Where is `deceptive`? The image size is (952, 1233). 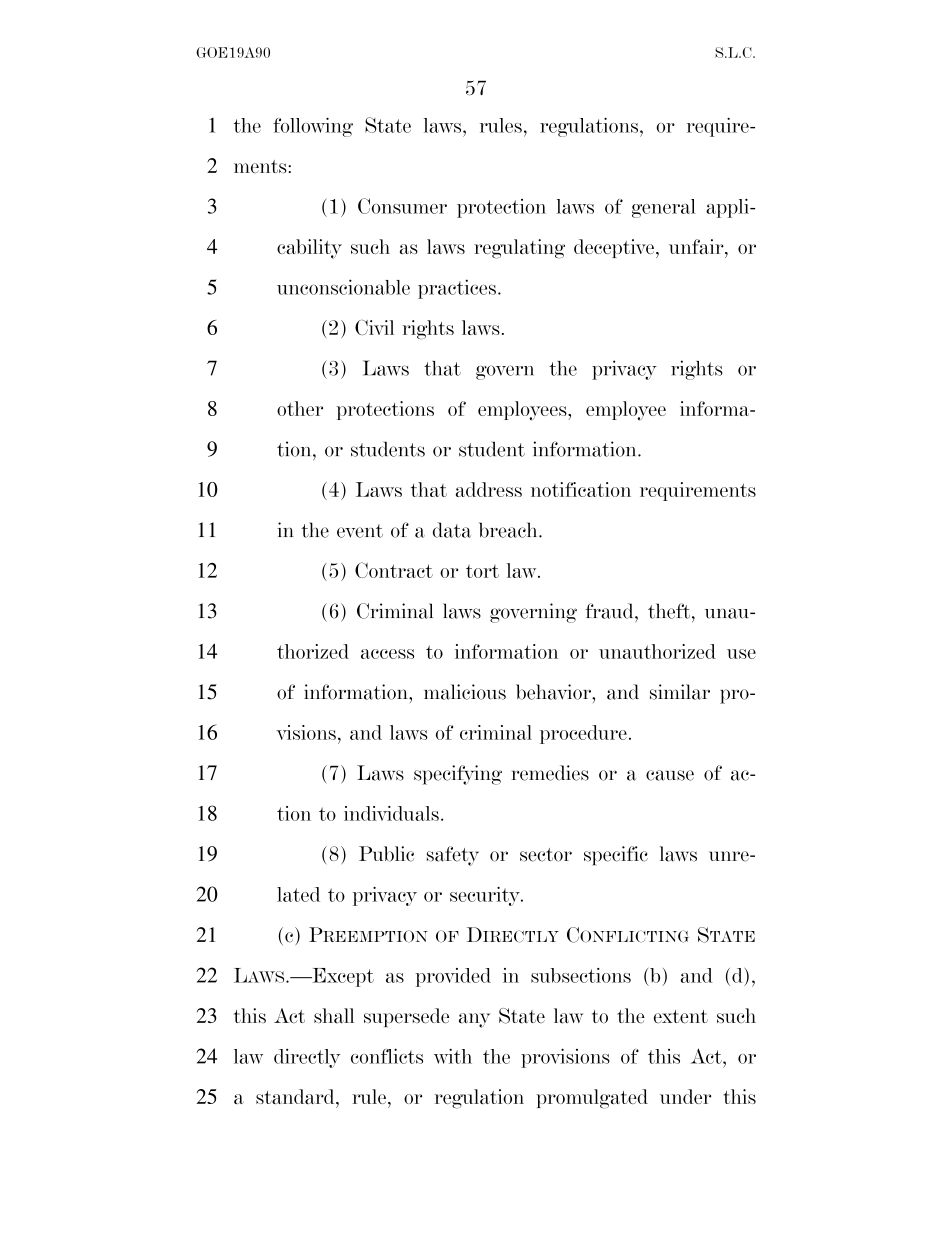 deceptive is located at coordinates (614, 248).
